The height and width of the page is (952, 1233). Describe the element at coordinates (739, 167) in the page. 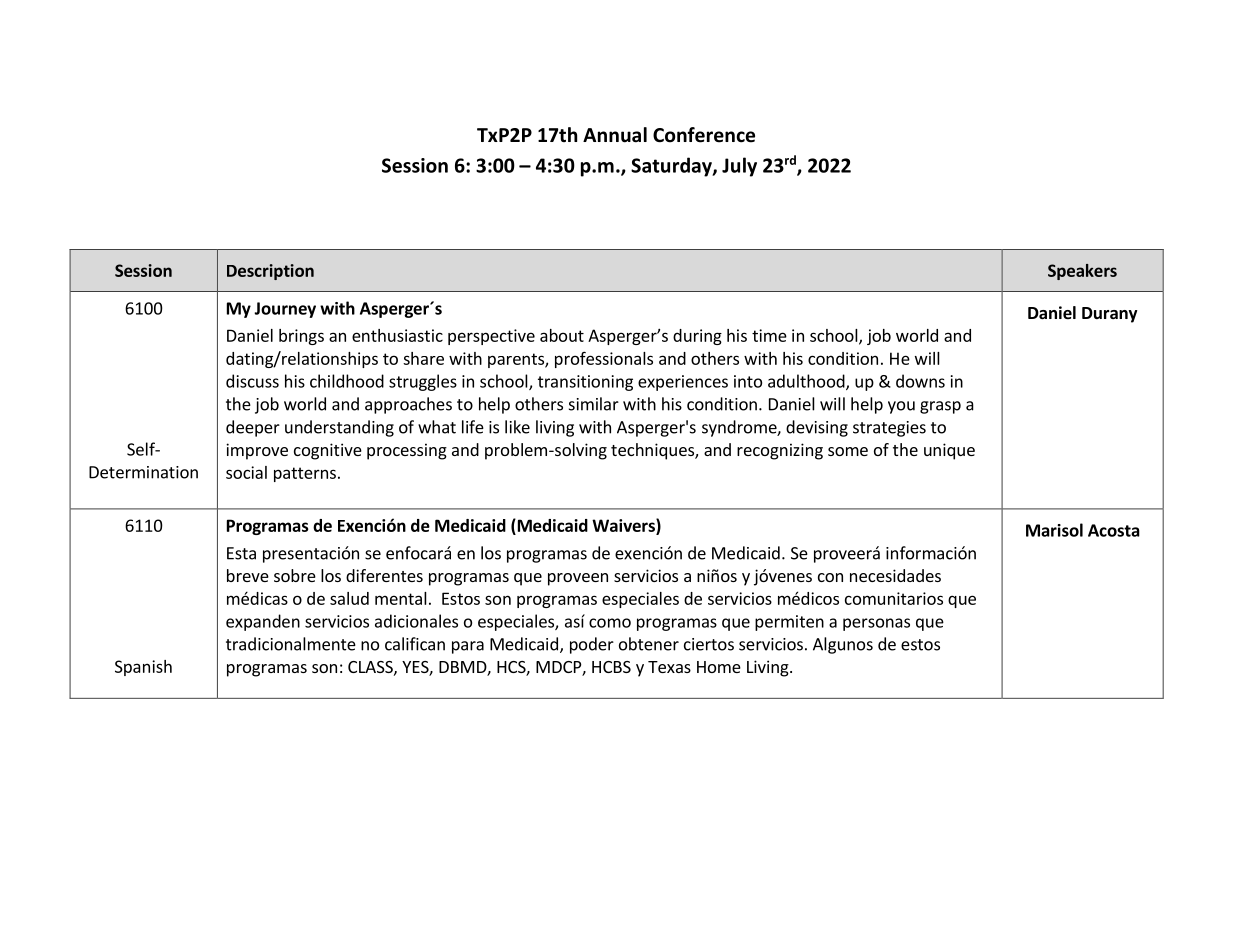

I see `July` at that location.
